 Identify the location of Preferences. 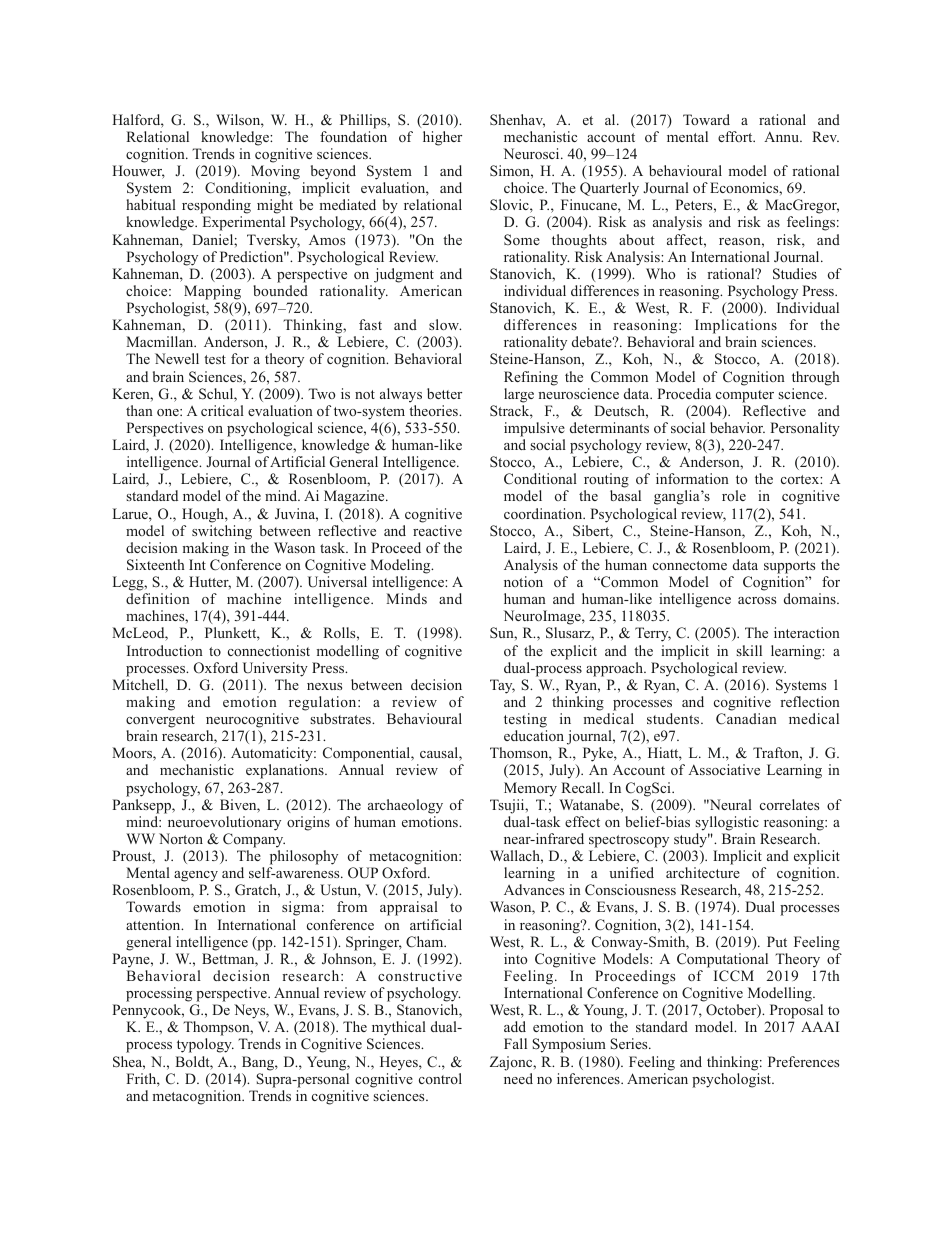
(803, 1061).
